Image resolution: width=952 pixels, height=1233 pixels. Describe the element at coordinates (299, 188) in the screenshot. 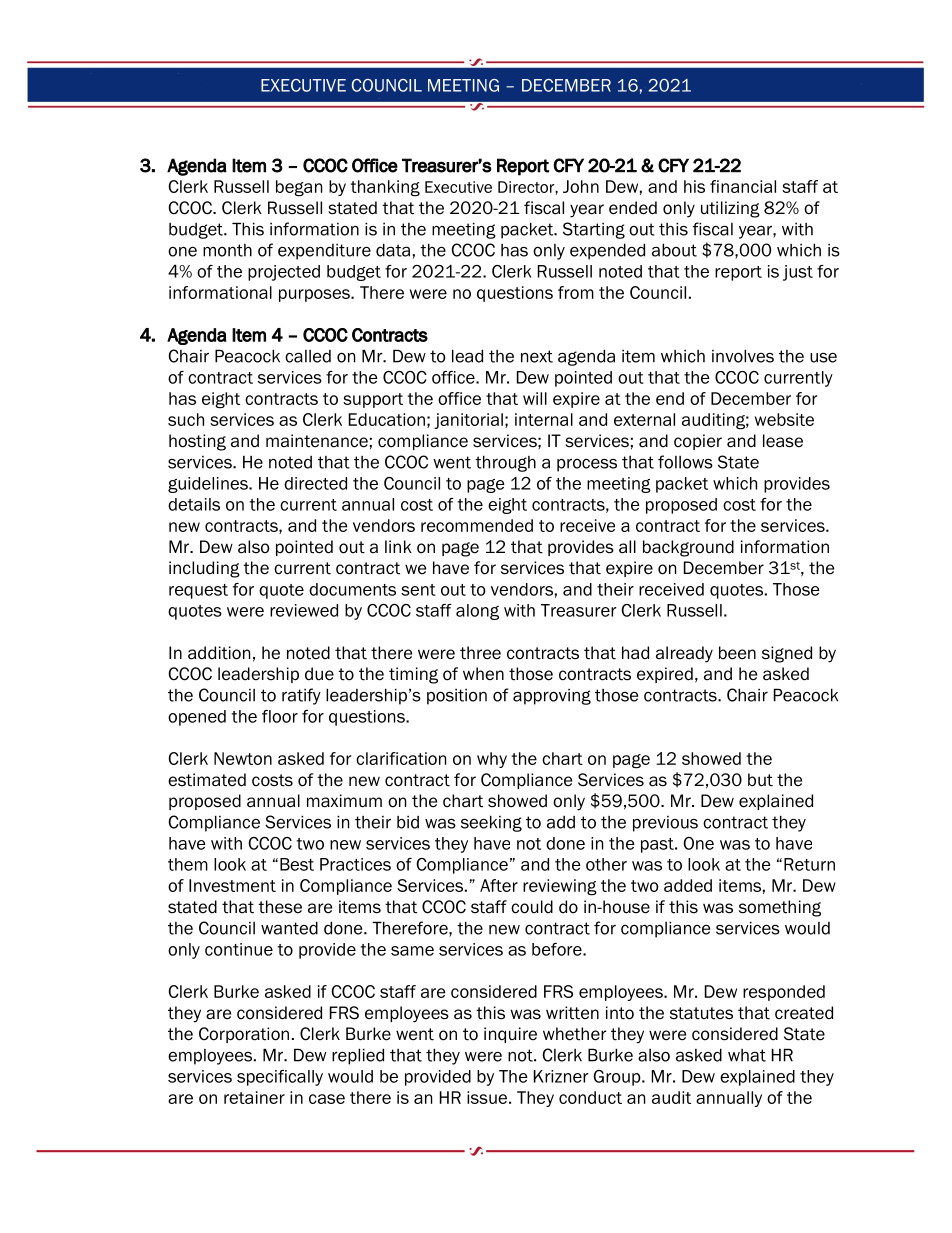

I see `began` at that location.
